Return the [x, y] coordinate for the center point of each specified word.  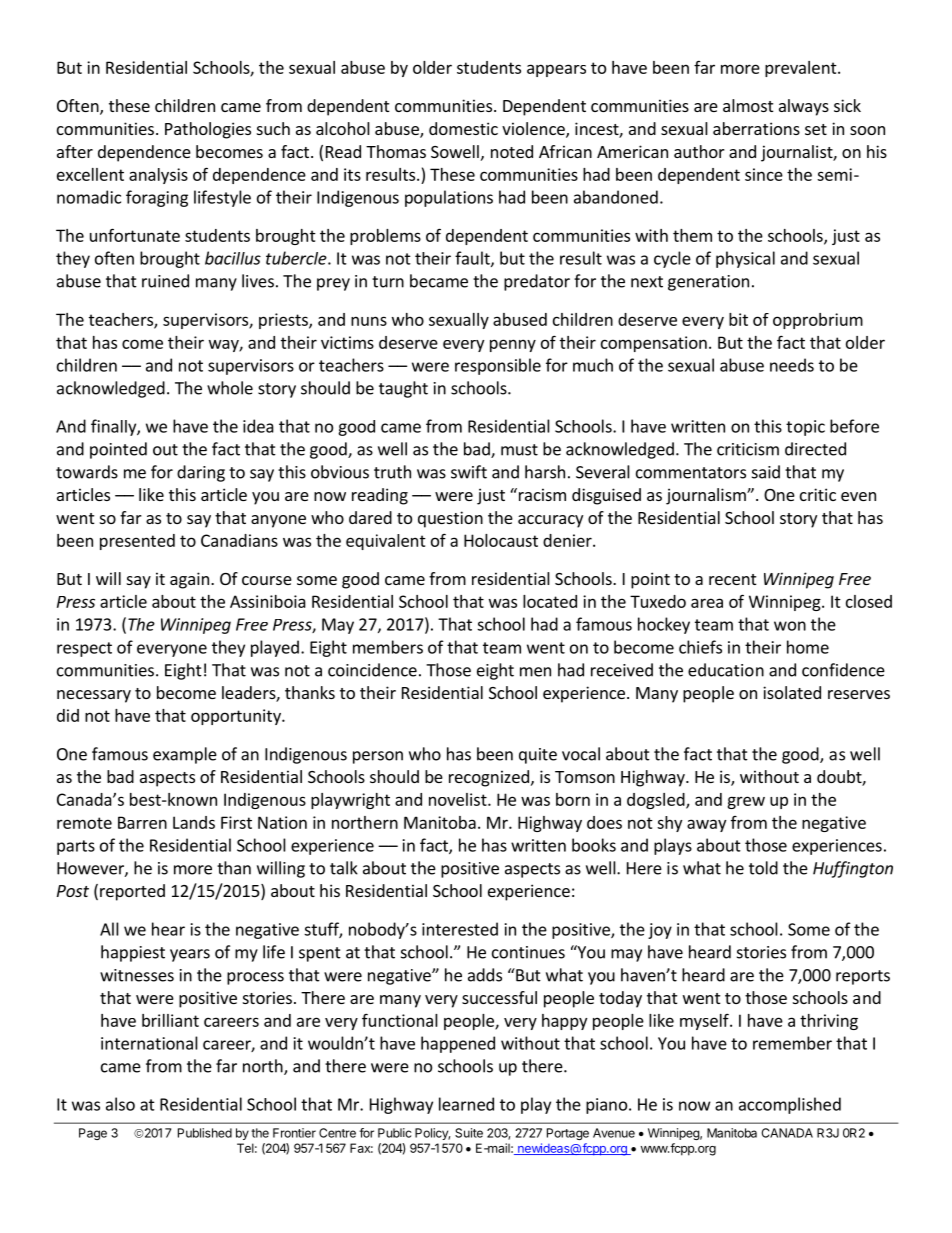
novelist [459, 799]
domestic [463, 128]
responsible [498, 366]
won [790, 626]
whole [230, 388]
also [120, 1104]
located [550, 601]
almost [748, 105]
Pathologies [208, 130]
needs [792, 365]
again [189, 580]
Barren [142, 822]
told [763, 868]
